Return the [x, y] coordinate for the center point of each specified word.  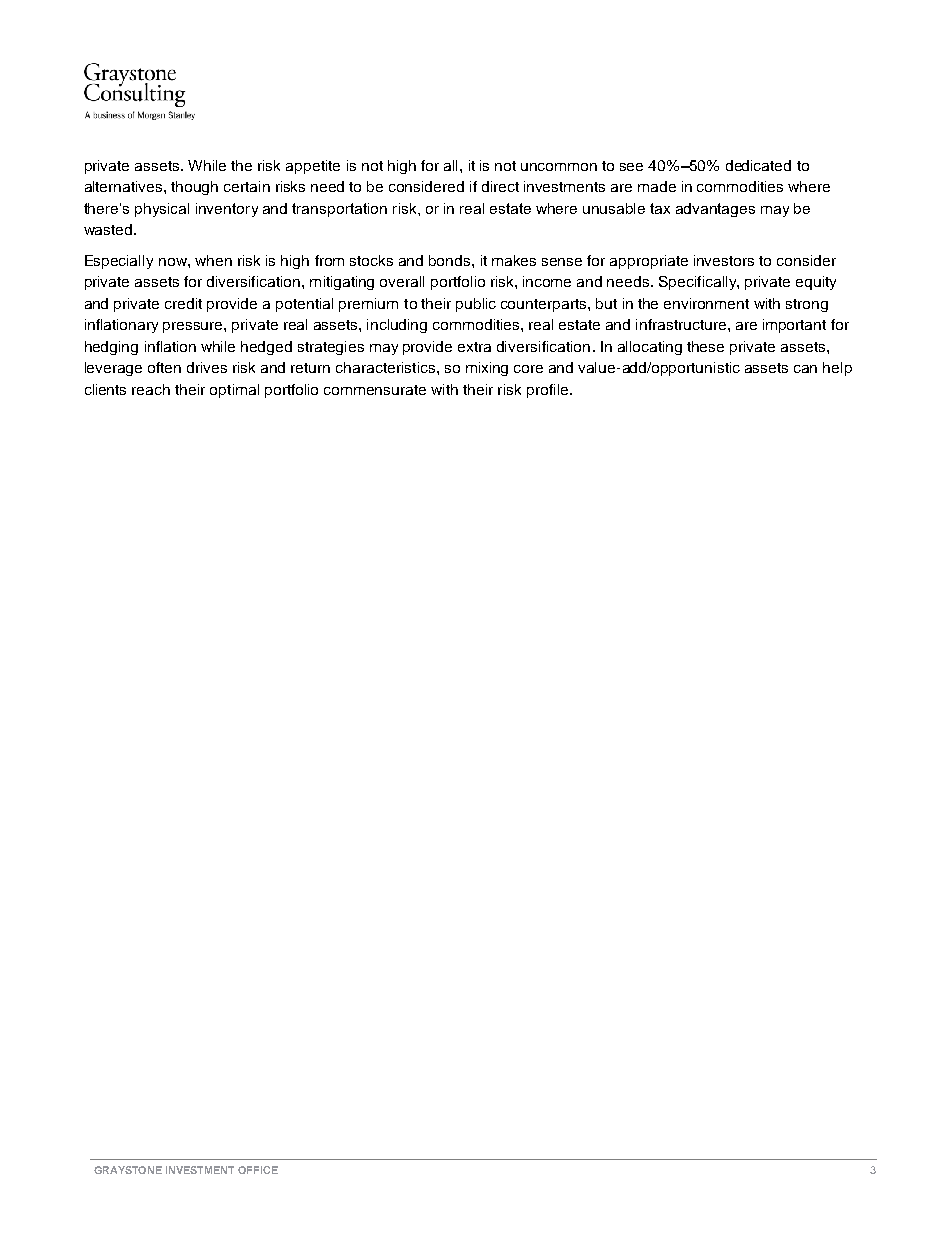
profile [547, 391]
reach [151, 389]
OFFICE [258, 1170]
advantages [715, 210]
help [837, 369]
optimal [234, 391]
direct [500, 186]
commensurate [375, 390]
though [194, 188]
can [805, 369]
